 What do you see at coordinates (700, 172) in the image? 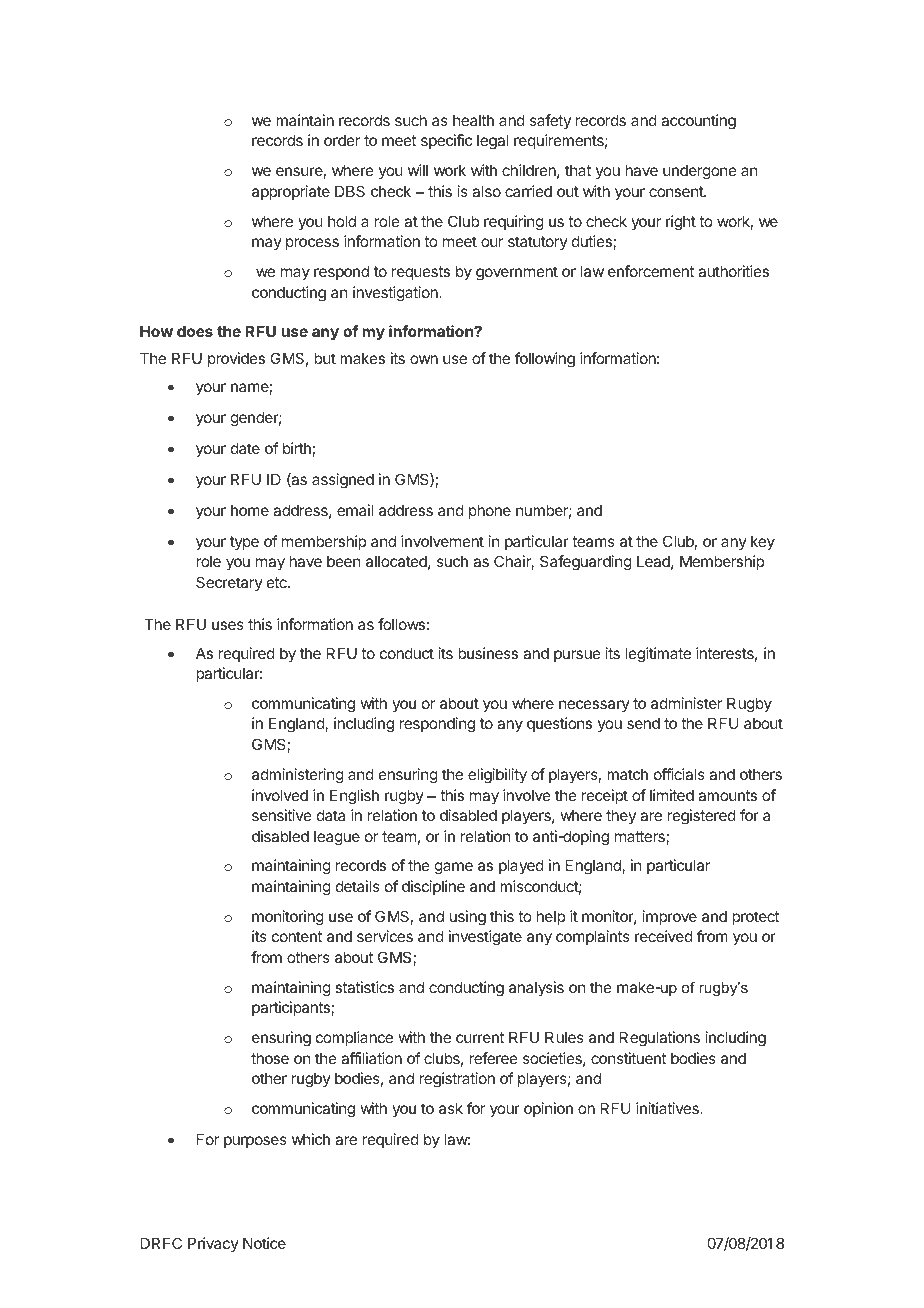
I see `undergone` at bounding box center [700, 172].
